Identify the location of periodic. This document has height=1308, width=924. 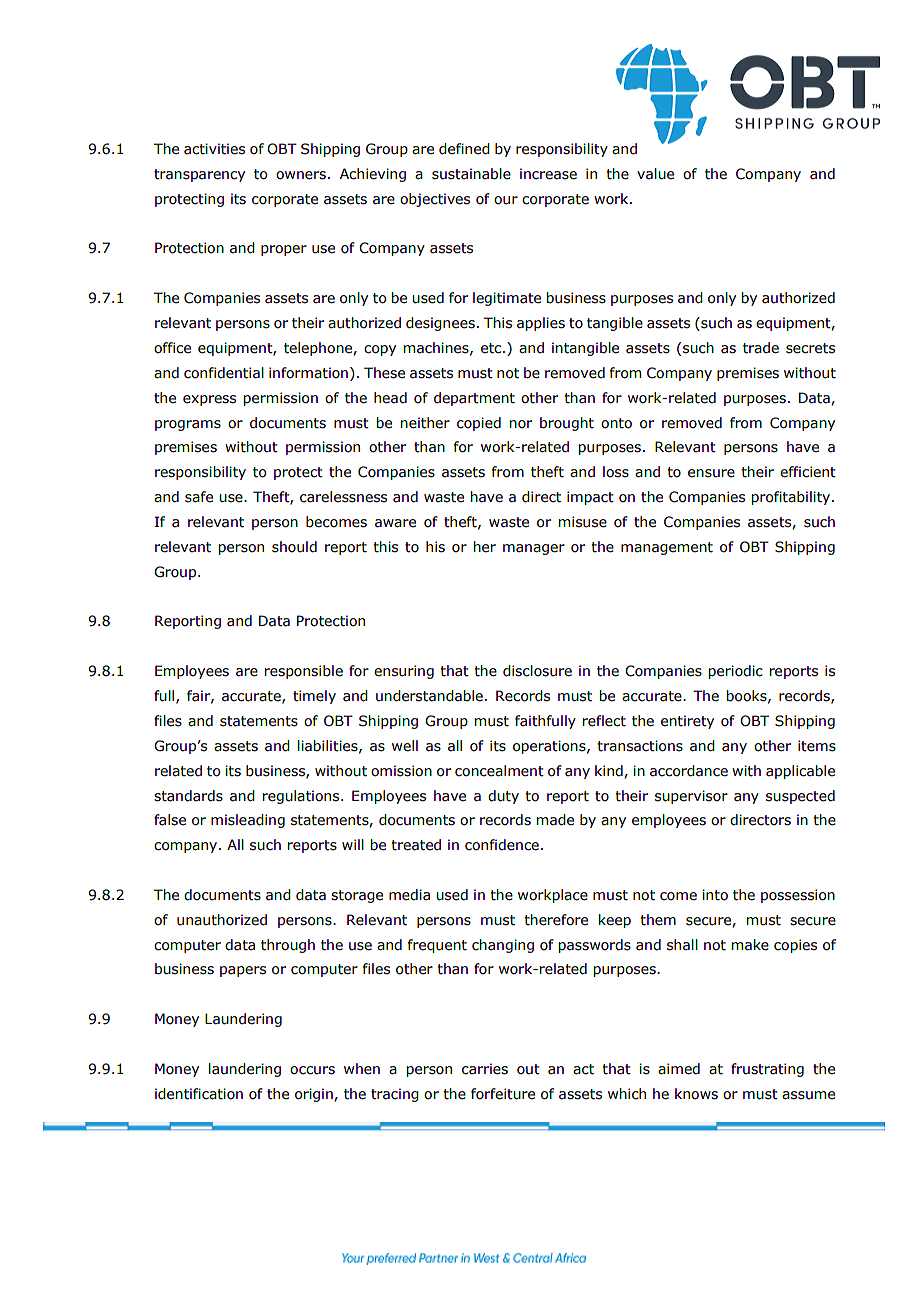
(736, 672).
